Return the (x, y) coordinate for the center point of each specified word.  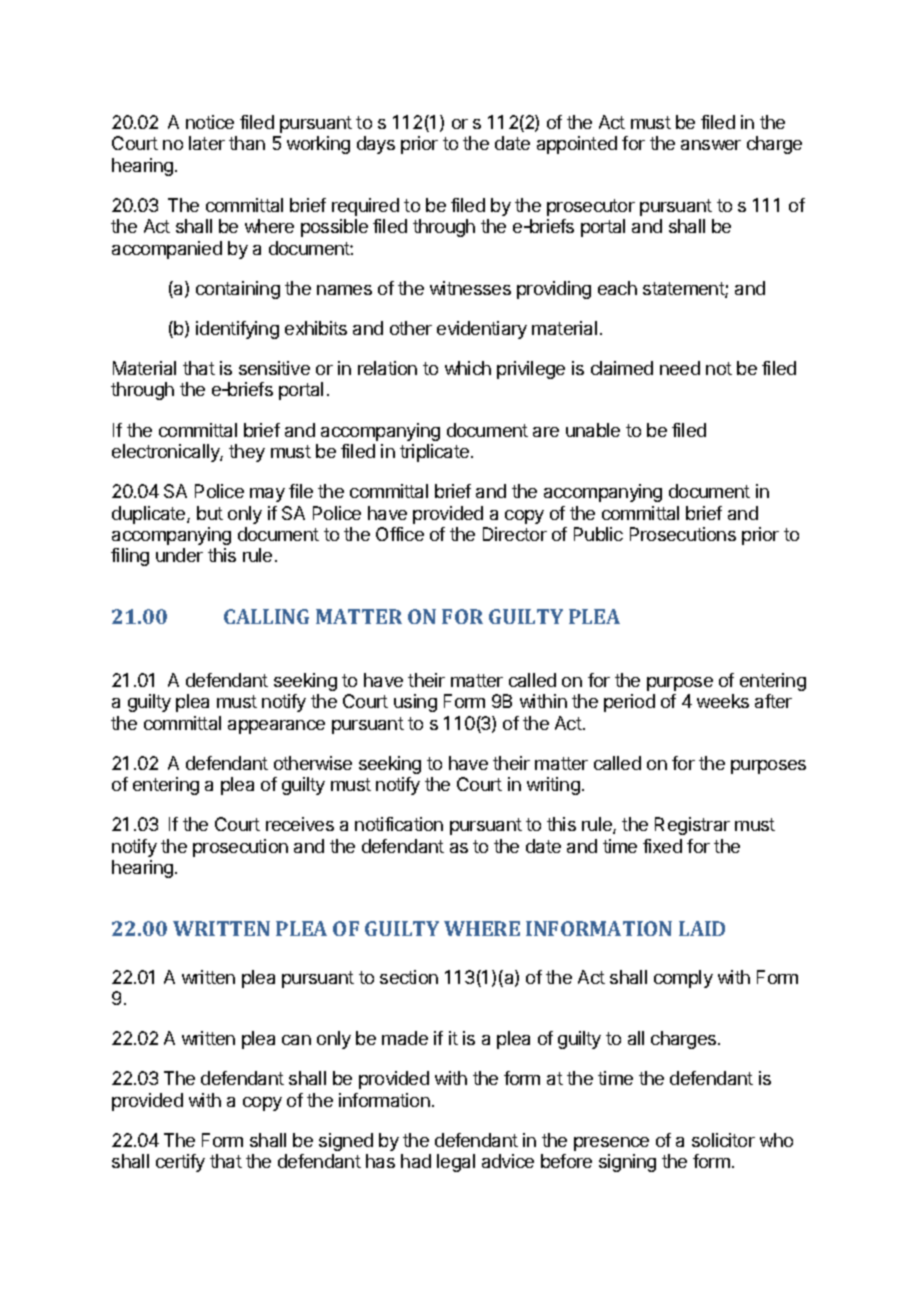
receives (300, 824)
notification (399, 824)
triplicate (436, 453)
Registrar (692, 826)
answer (711, 145)
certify (180, 1163)
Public (598, 534)
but (210, 513)
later (207, 143)
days (376, 145)
